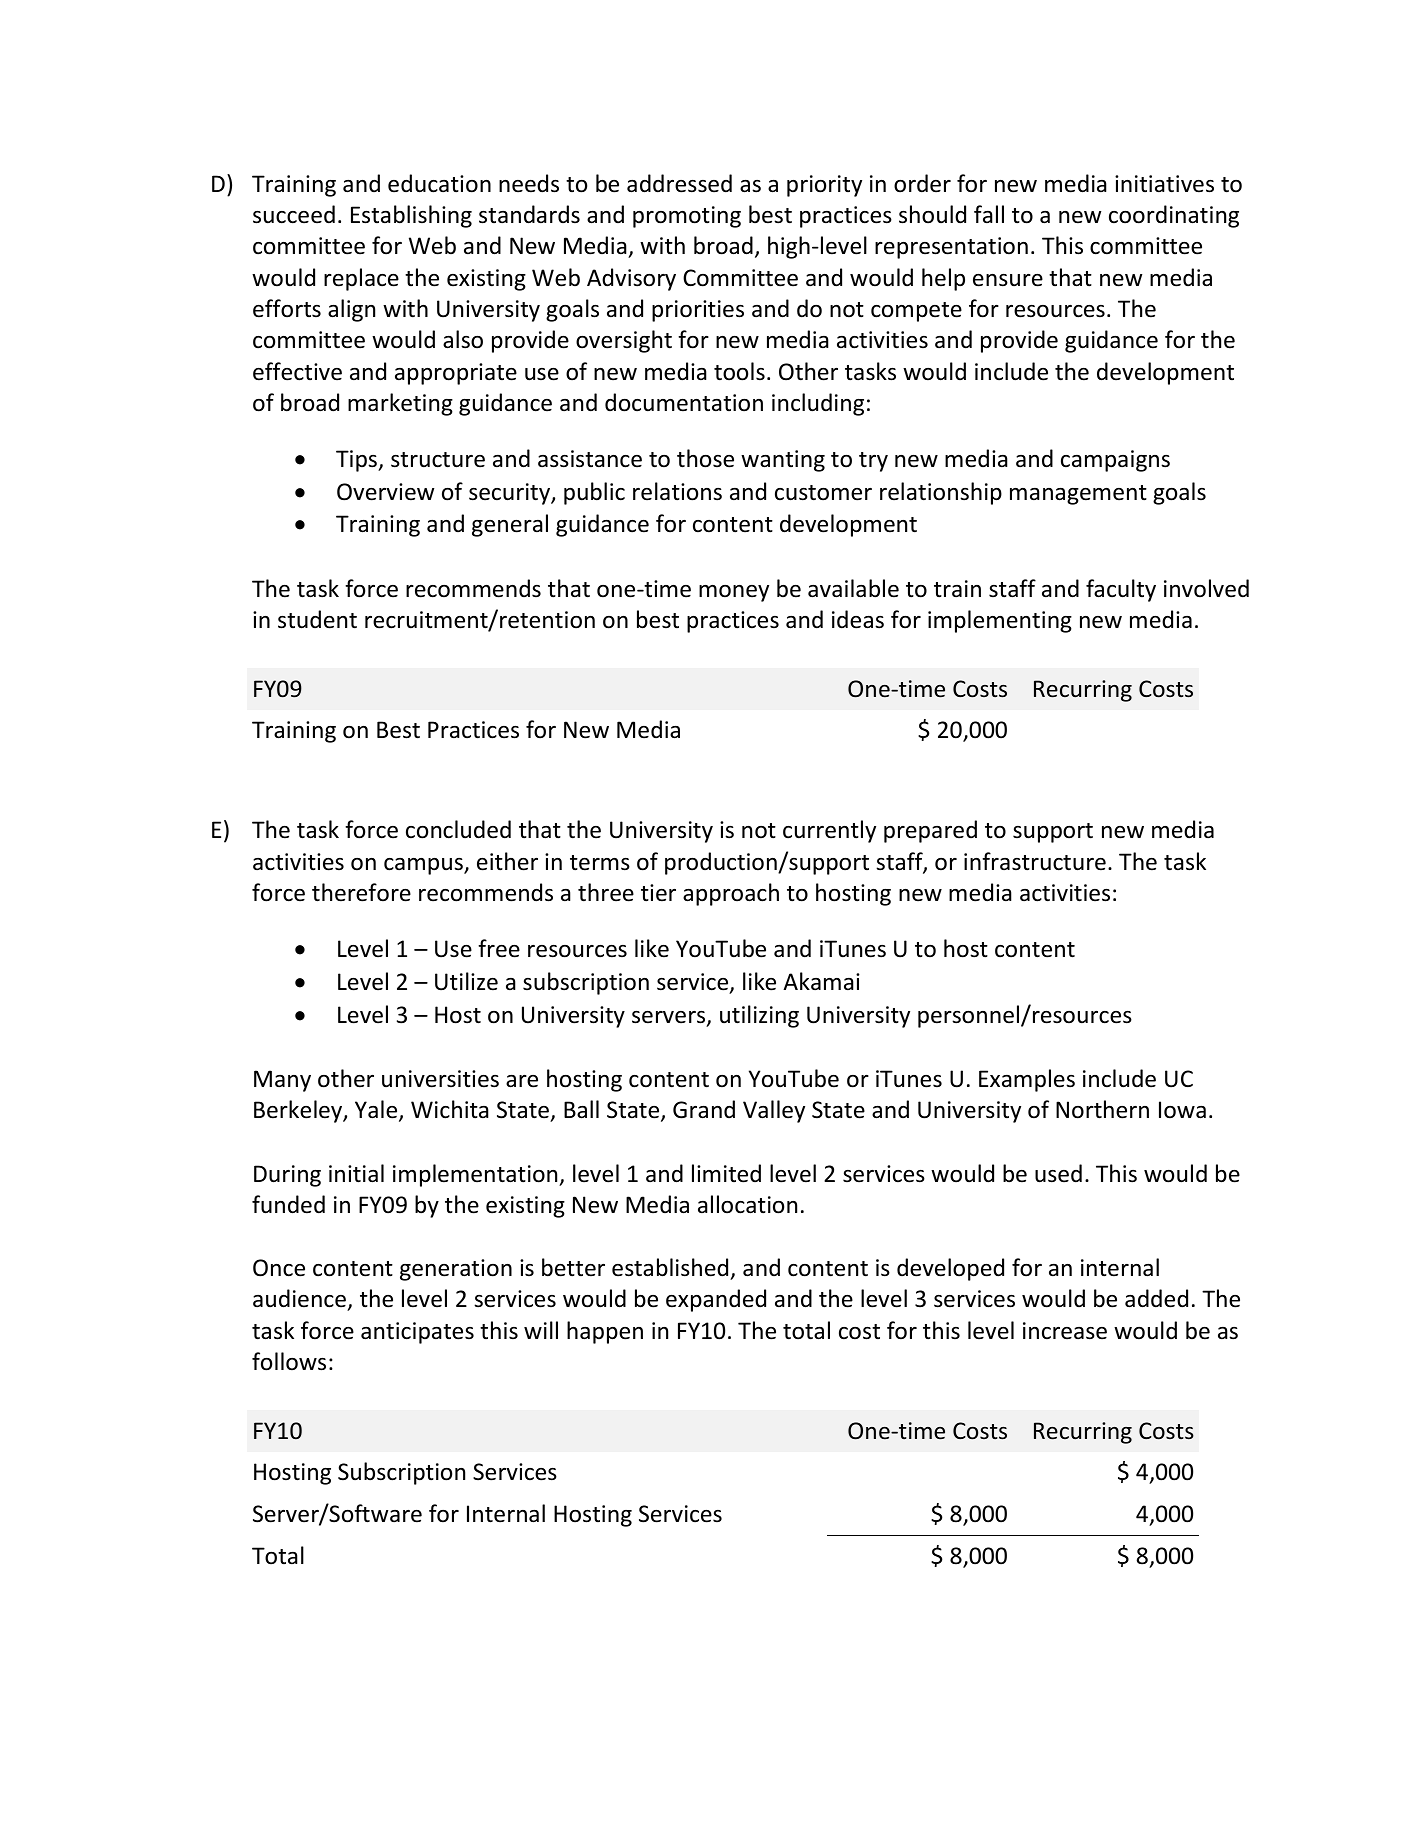 Image resolution: width=1428 pixels, height=1848 pixels. I want to click on Establishing, so click(411, 216).
